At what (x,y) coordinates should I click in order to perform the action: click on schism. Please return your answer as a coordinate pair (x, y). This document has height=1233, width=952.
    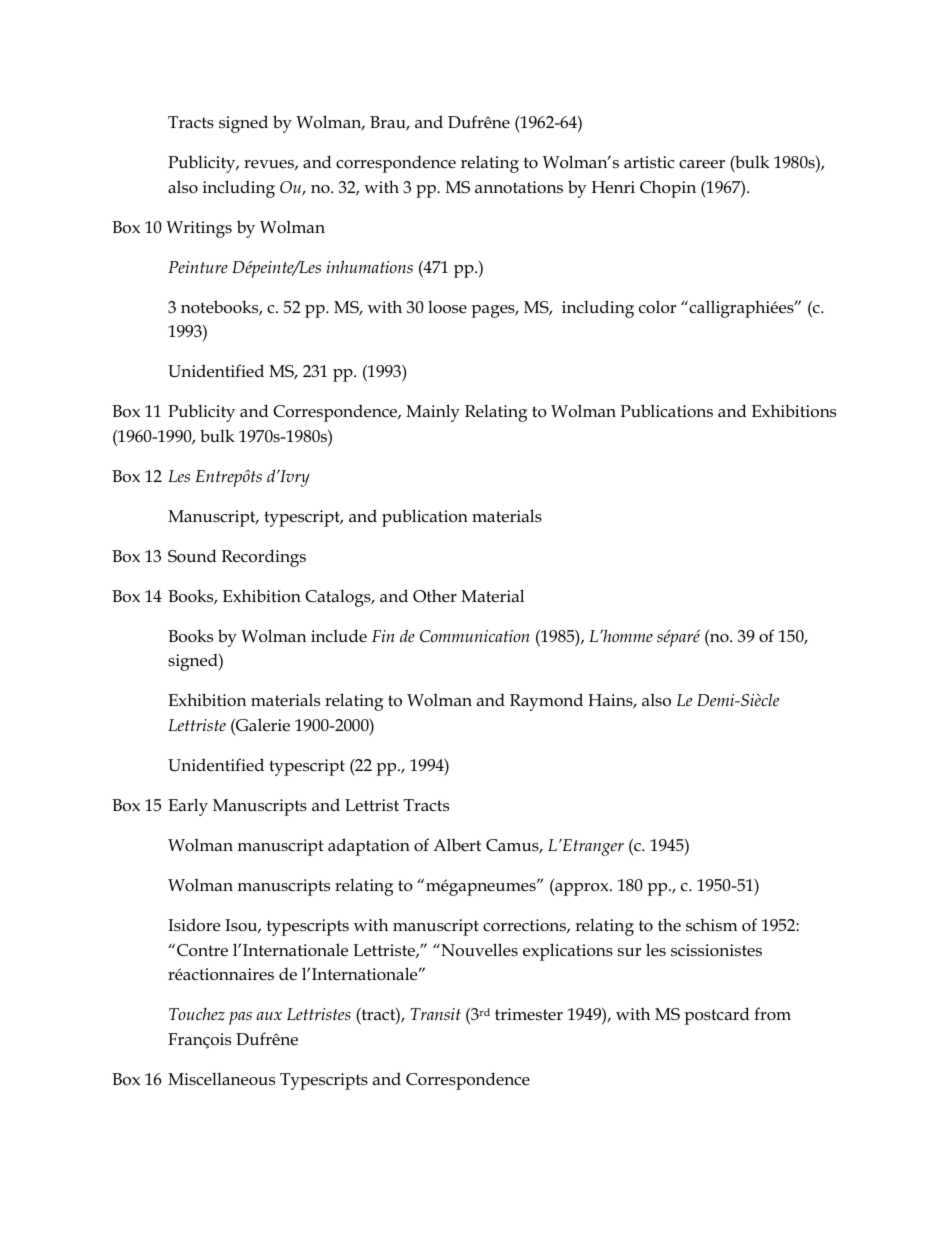
    Looking at the image, I should click on (712, 925).
